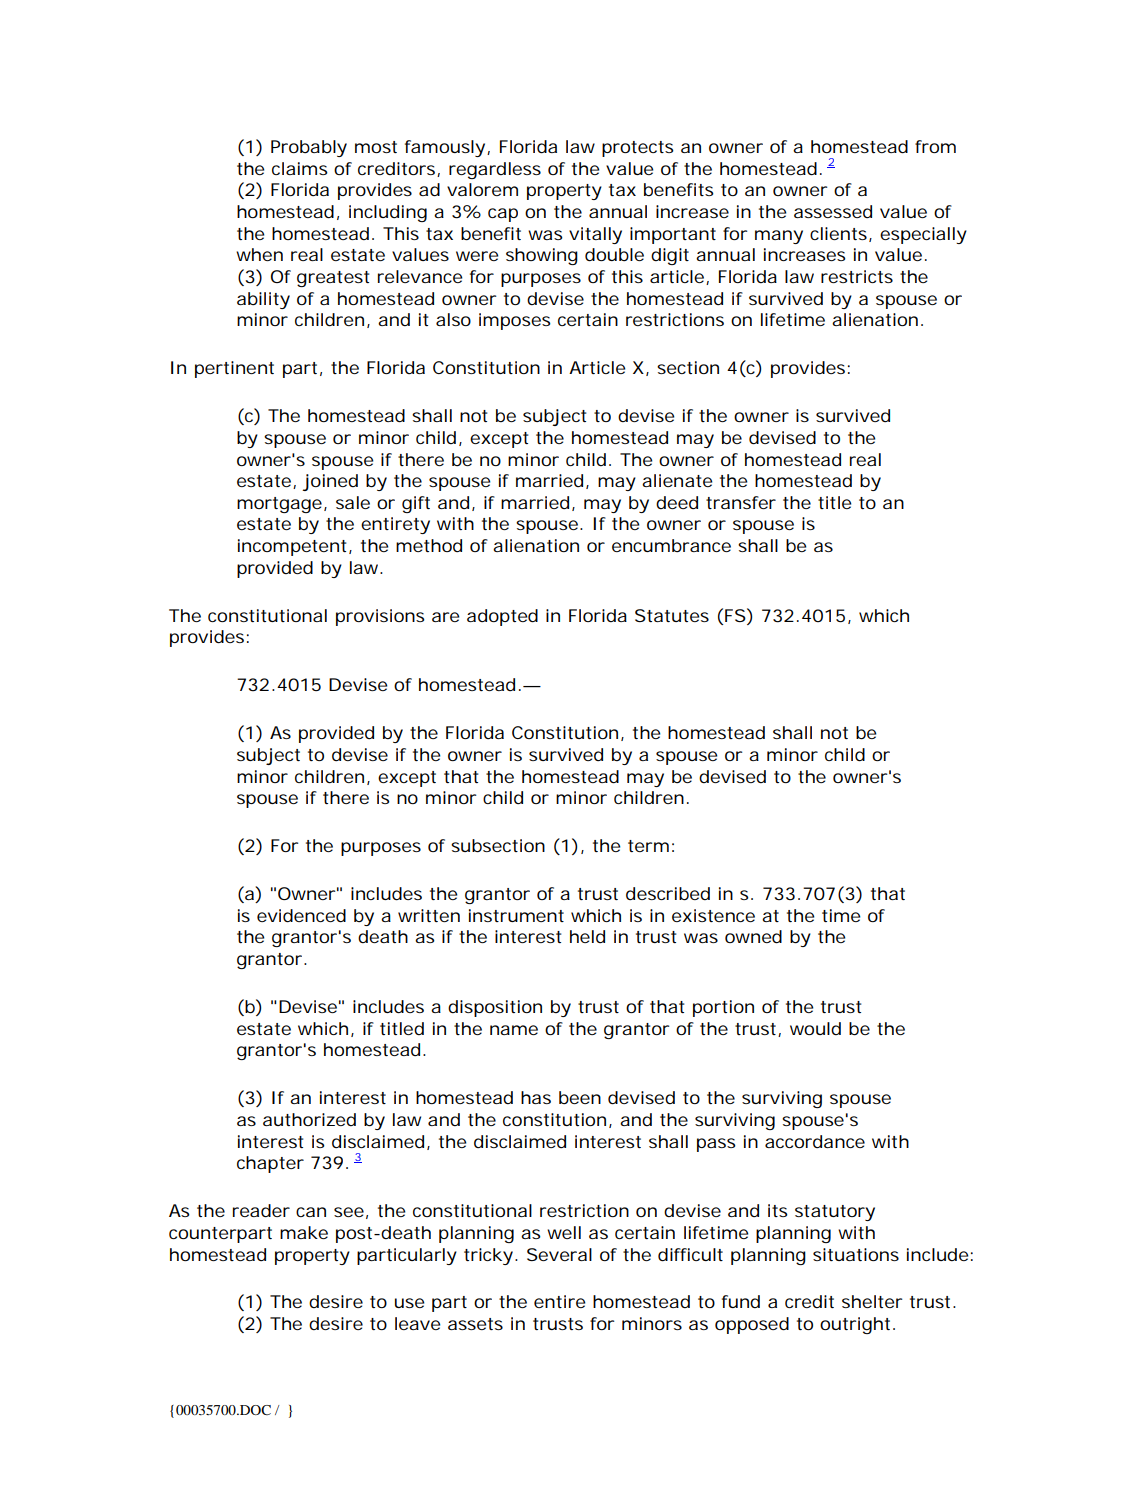  Describe the element at coordinates (309, 1119) in the document. I see `authorized` at that location.
